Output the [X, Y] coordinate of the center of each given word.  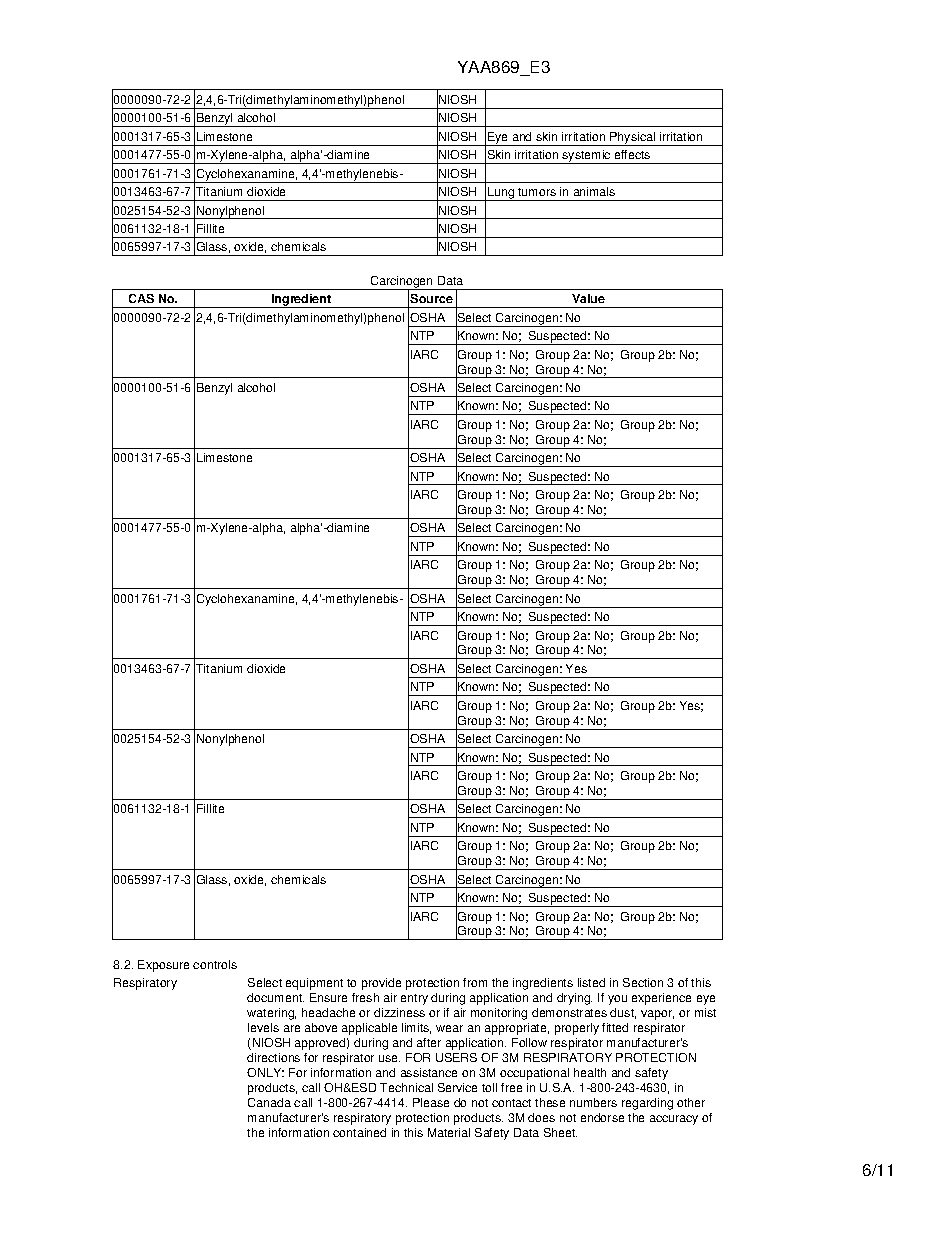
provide [381, 984]
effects [632, 154]
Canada [269, 1102]
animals [594, 191]
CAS [141, 298]
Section [643, 982]
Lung [501, 194]
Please [431, 1102]
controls [215, 964]
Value [588, 298]
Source [431, 298]
